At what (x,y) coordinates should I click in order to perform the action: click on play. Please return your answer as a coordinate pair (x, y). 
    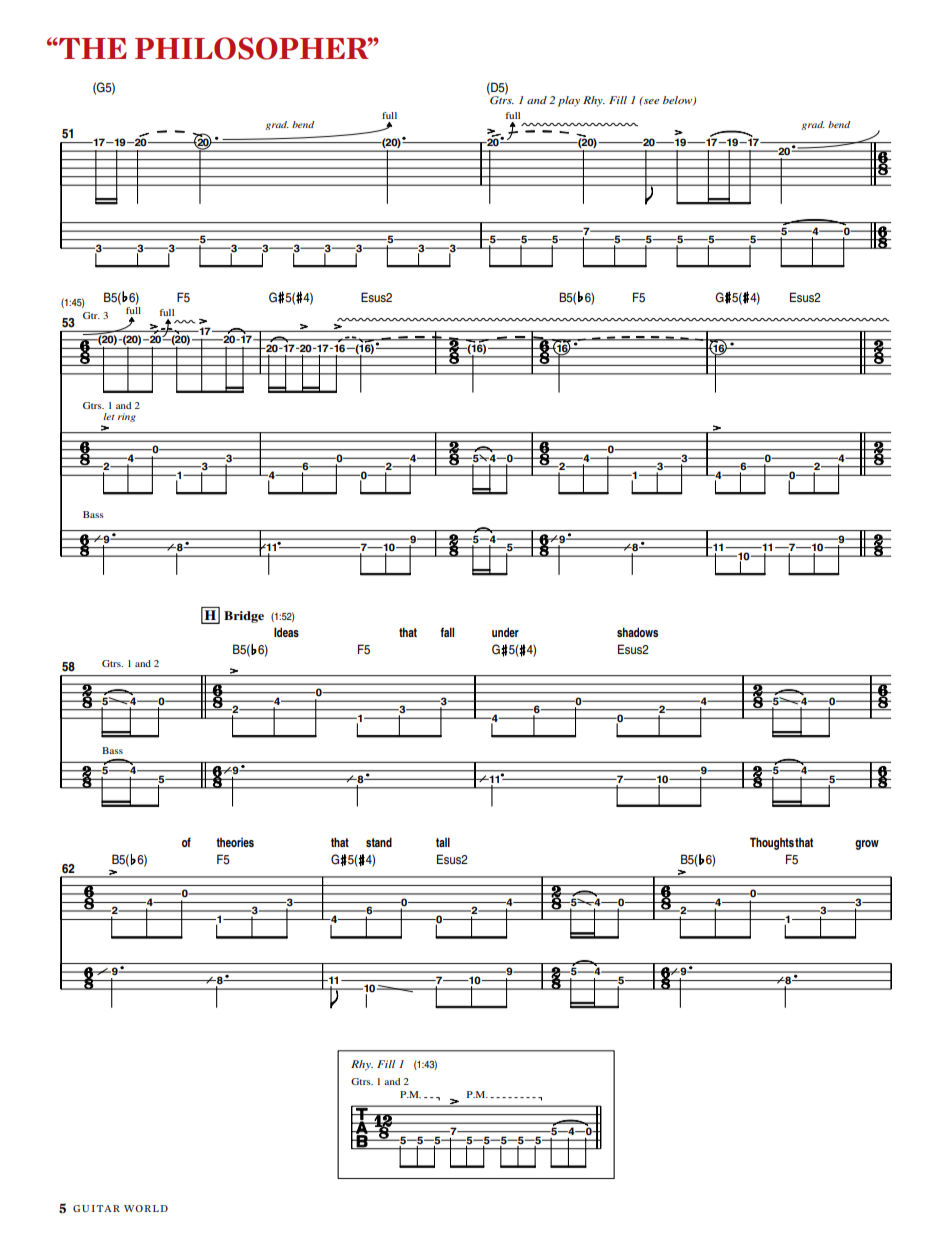
    Looking at the image, I should click on (569, 101).
